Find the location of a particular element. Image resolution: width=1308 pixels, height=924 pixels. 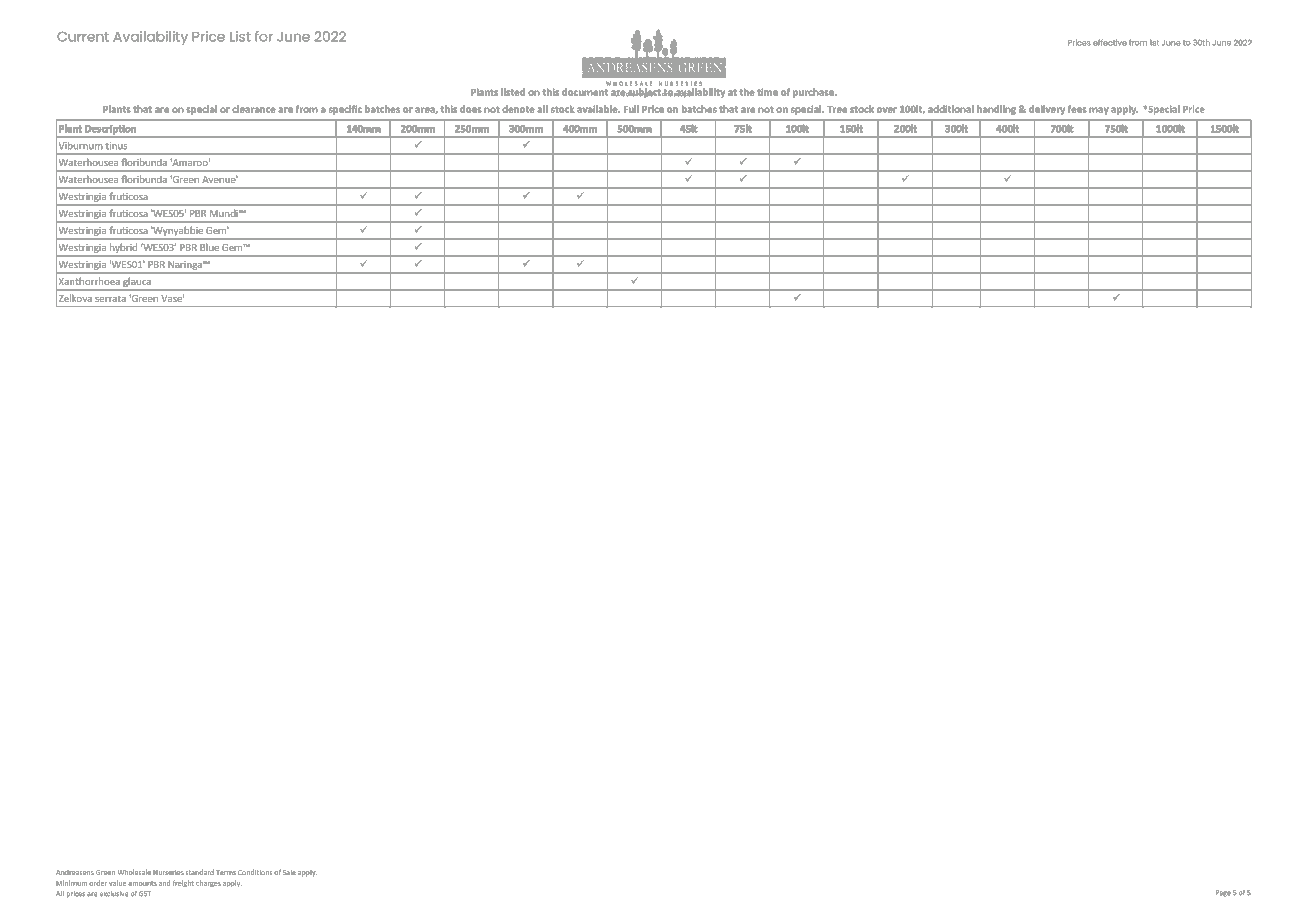

for is located at coordinates (264, 36).
